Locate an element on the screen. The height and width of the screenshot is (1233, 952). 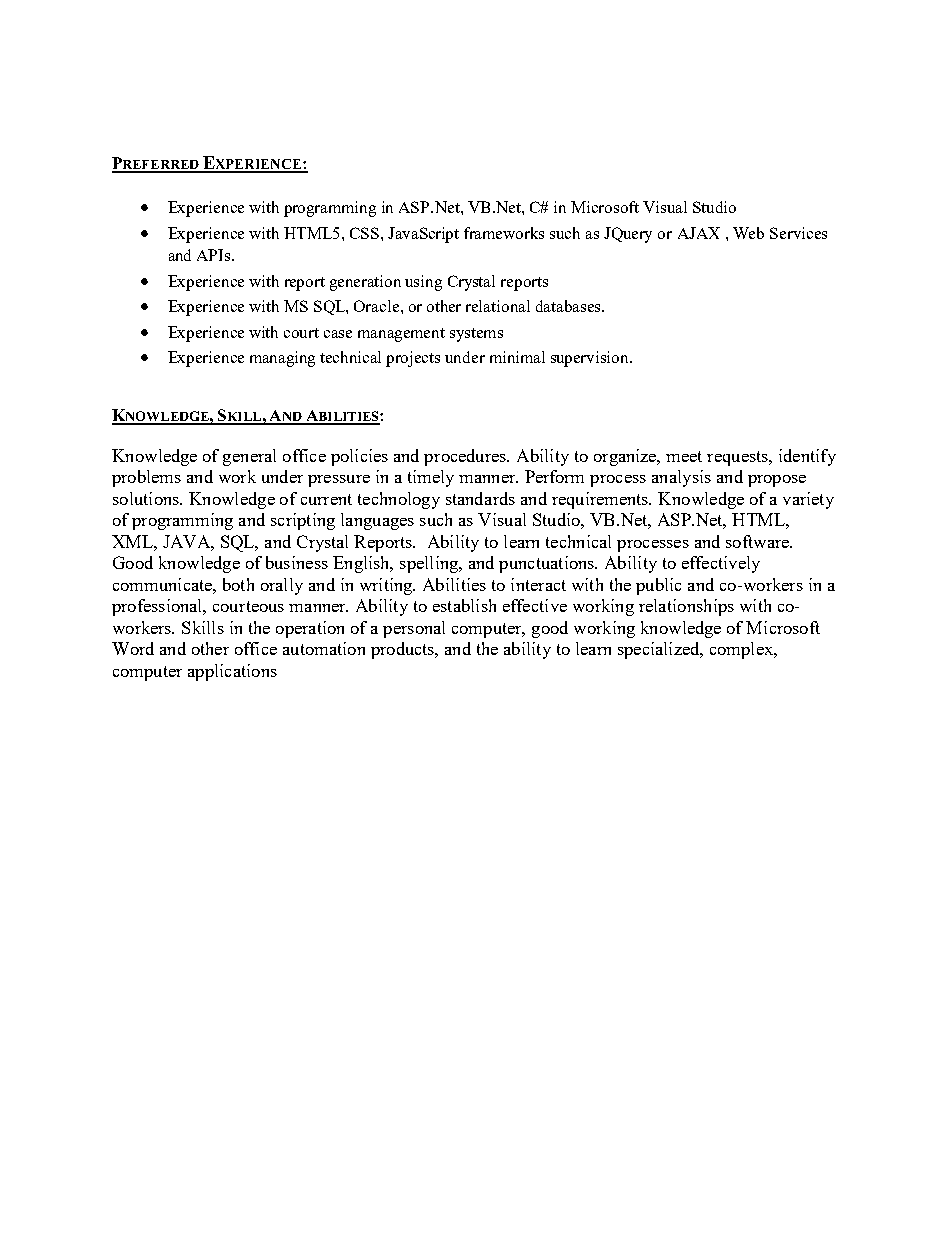
systems is located at coordinates (476, 335).
